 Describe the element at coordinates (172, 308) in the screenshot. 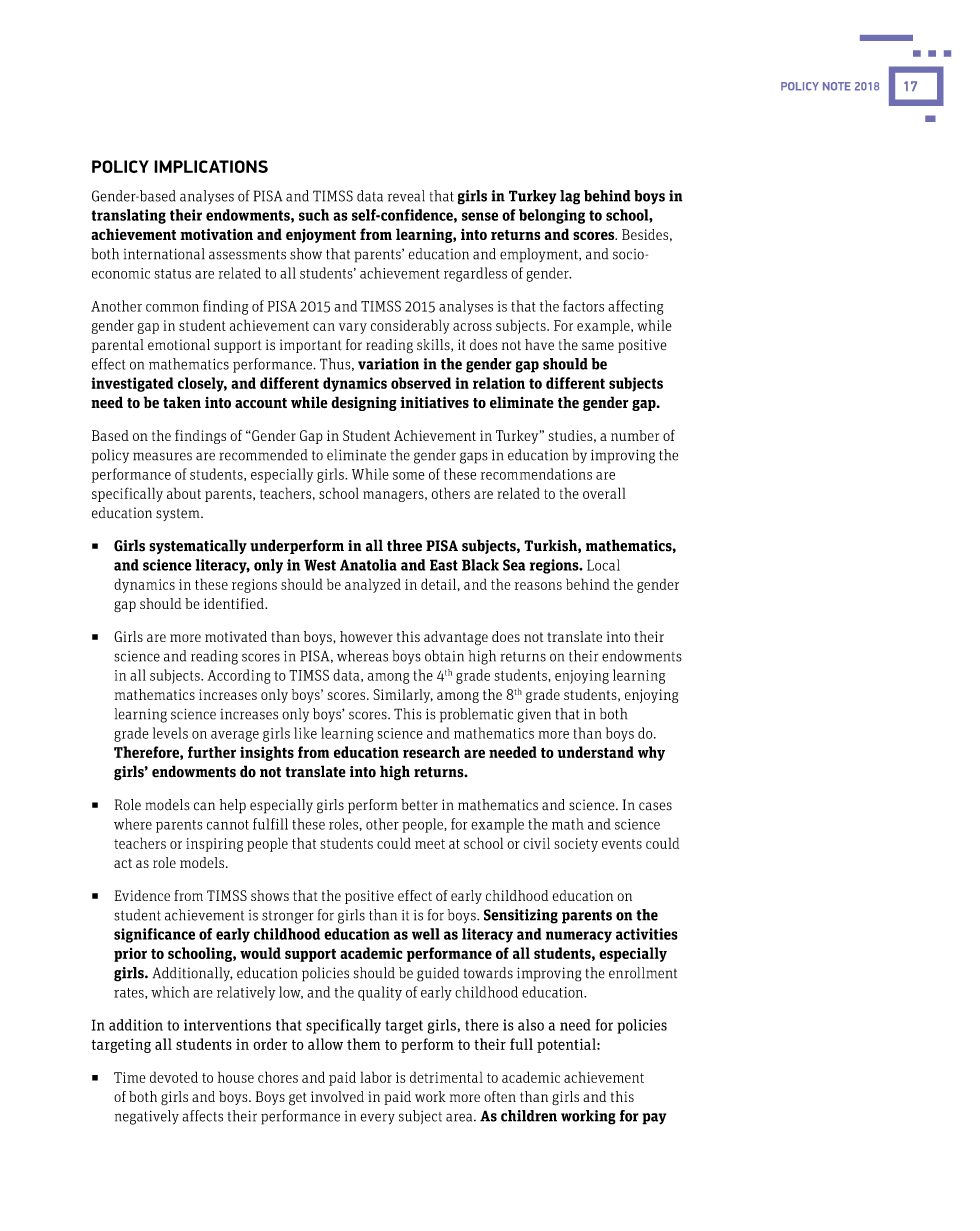

I see `common` at that location.
